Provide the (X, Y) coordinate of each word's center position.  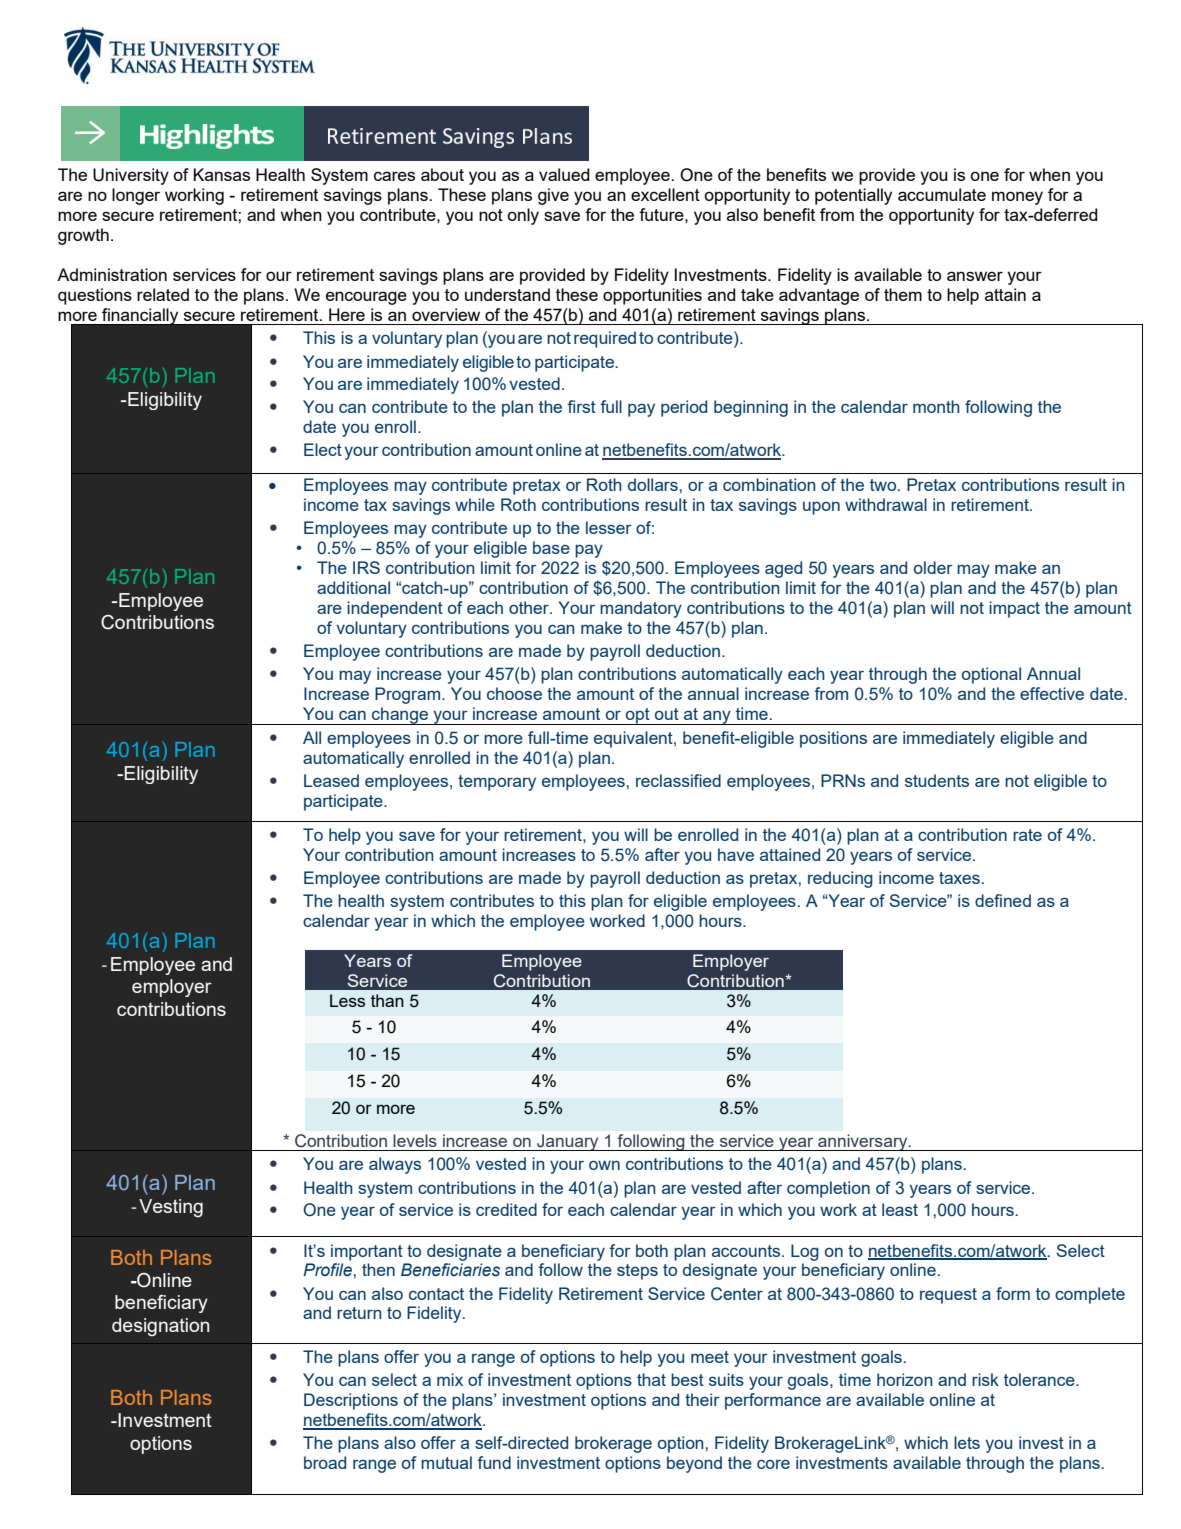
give (553, 196)
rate (1027, 835)
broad (325, 1462)
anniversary (863, 1142)
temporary (497, 783)
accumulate (942, 194)
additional (353, 587)
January (568, 1142)
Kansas (221, 174)
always (395, 1165)
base (551, 547)
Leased (331, 780)
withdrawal (886, 504)
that (651, 1379)
